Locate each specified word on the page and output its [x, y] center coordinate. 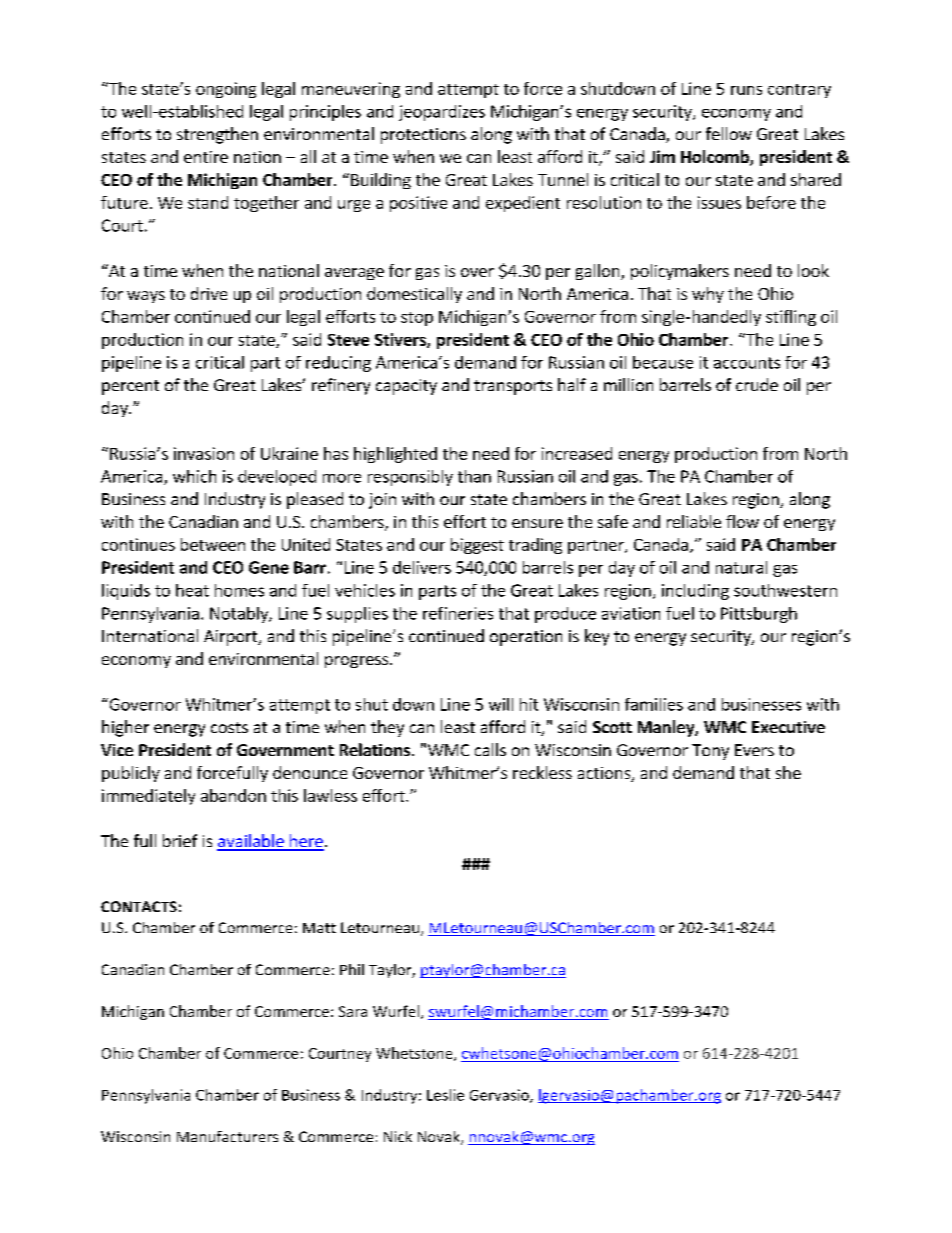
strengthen [217, 135]
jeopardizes [442, 113]
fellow [729, 133]
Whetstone [415, 1054]
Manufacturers [227, 1136]
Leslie [445, 1095]
